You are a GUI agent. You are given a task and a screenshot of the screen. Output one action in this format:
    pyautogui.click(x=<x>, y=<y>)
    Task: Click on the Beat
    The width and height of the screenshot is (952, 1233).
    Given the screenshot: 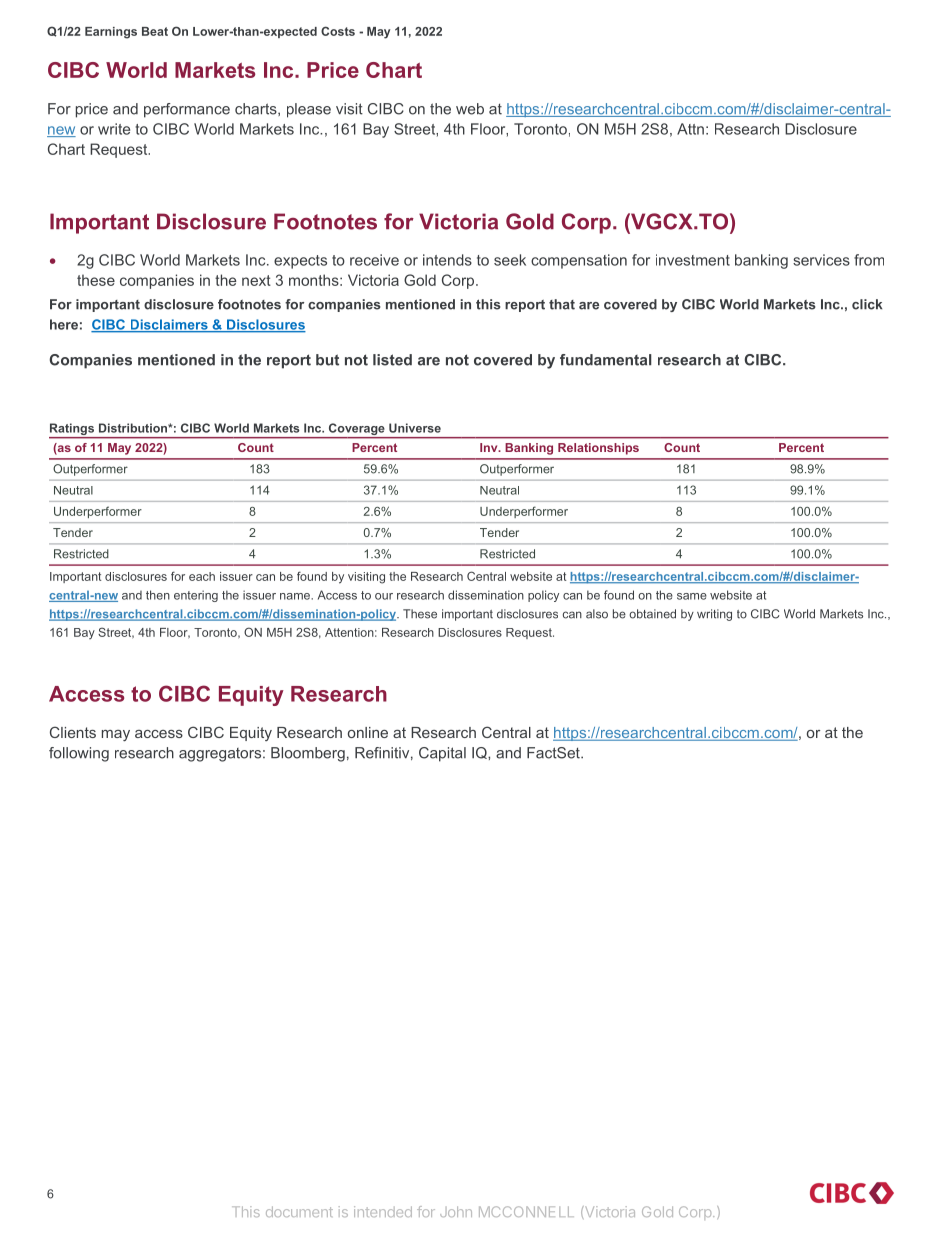 What is the action you would take?
    pyautogui.click(x=155, y=31)
